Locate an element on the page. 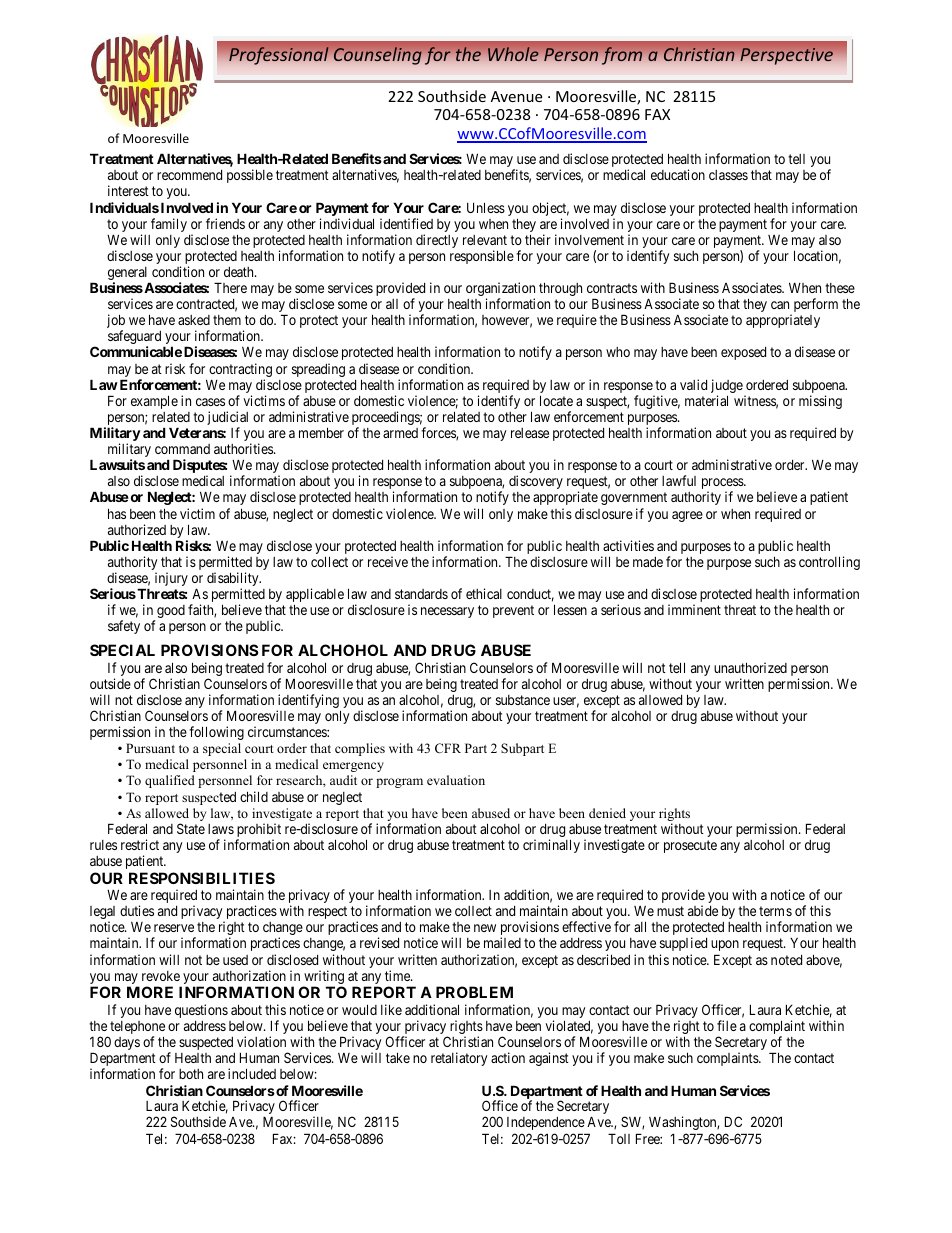 This document has height=1233, width=952. organization is located at coordinates (500, 290).
